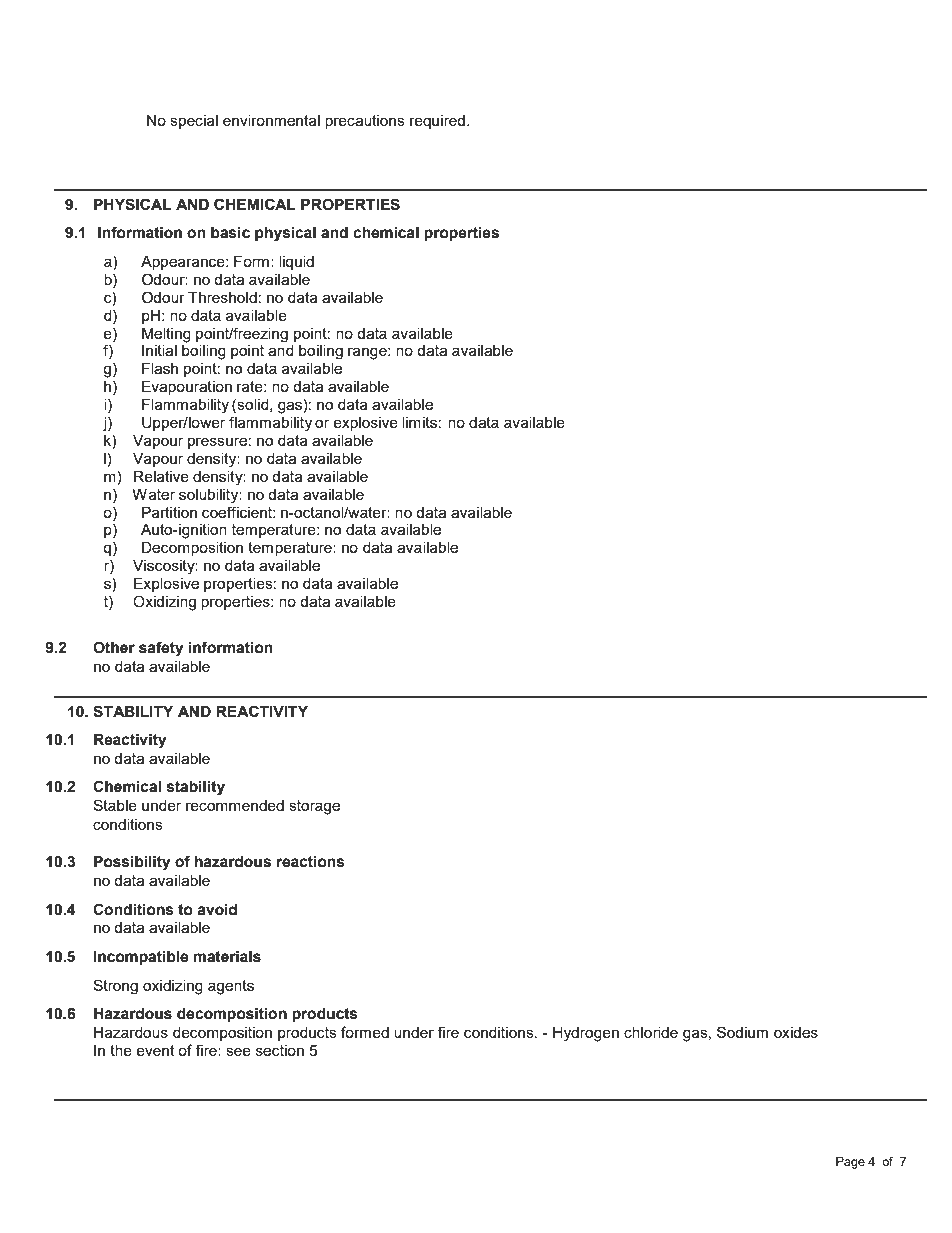  Describe the element at coordinates (238, 1051) in the screenshot. I see `see` at that location.
